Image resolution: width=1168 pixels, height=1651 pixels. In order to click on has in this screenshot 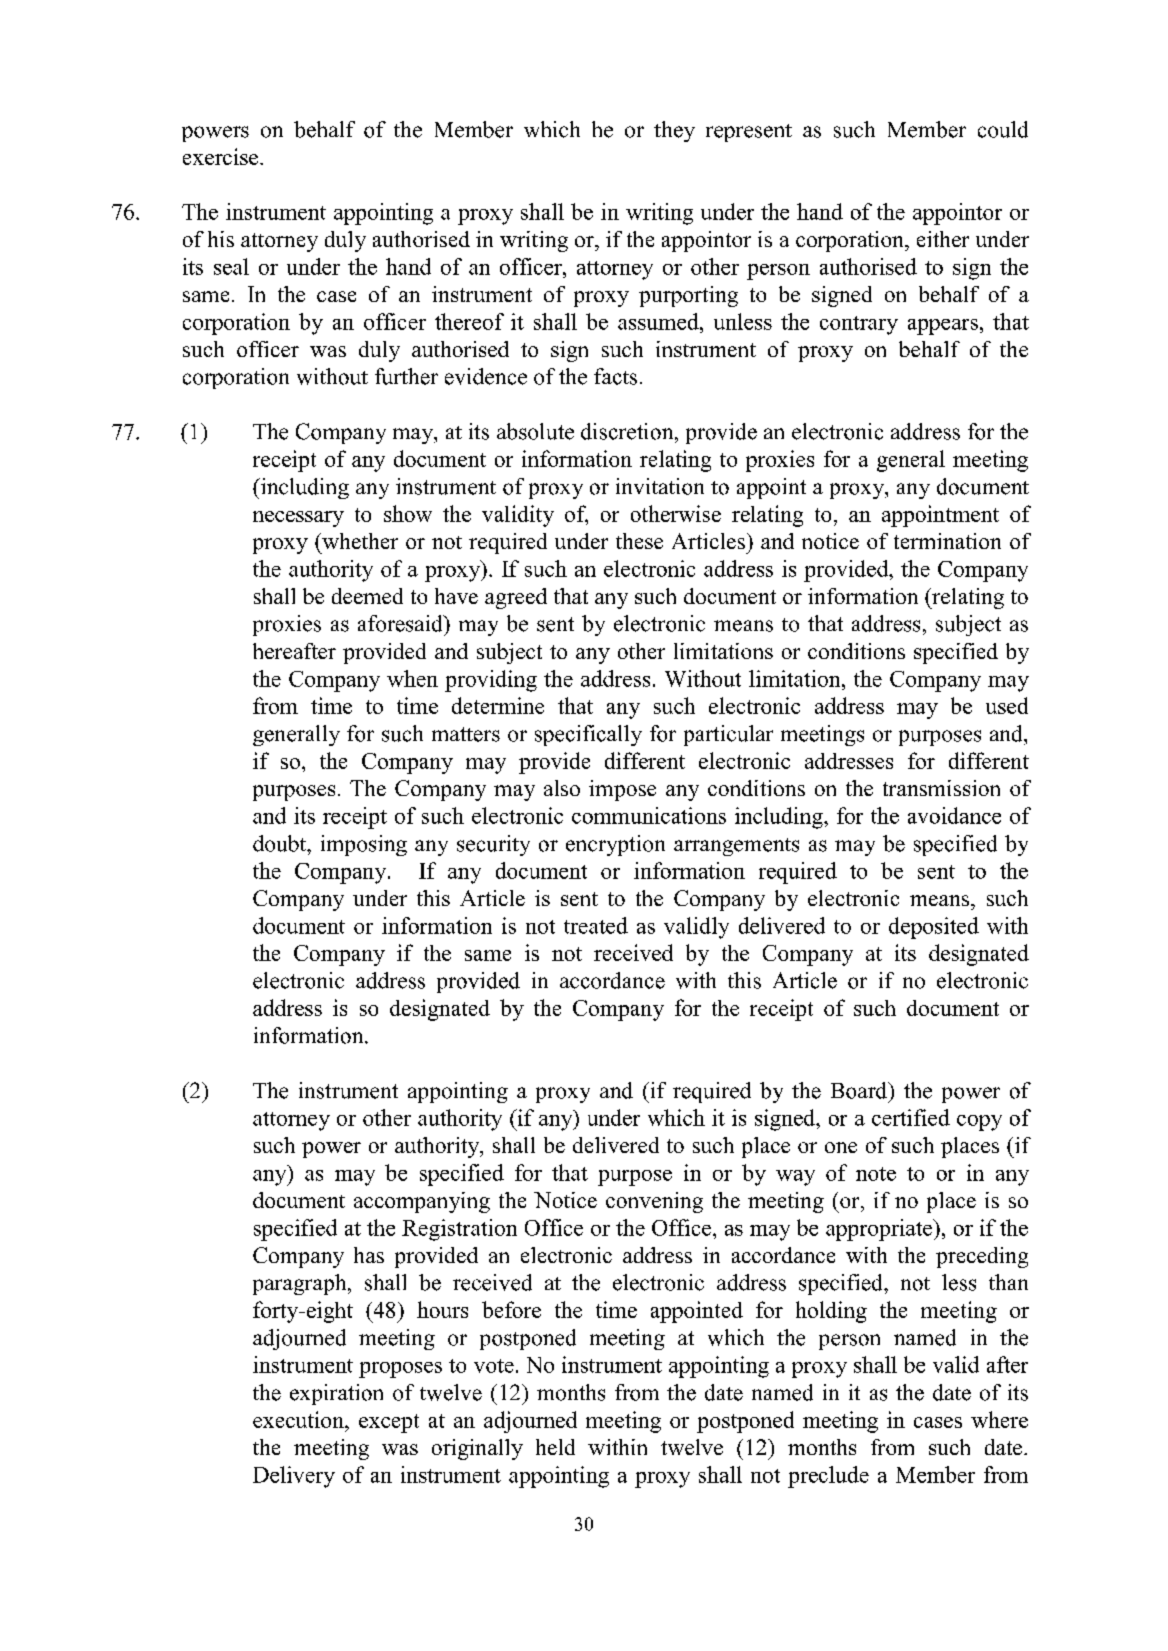, I will do `click(369, 1255)`.
